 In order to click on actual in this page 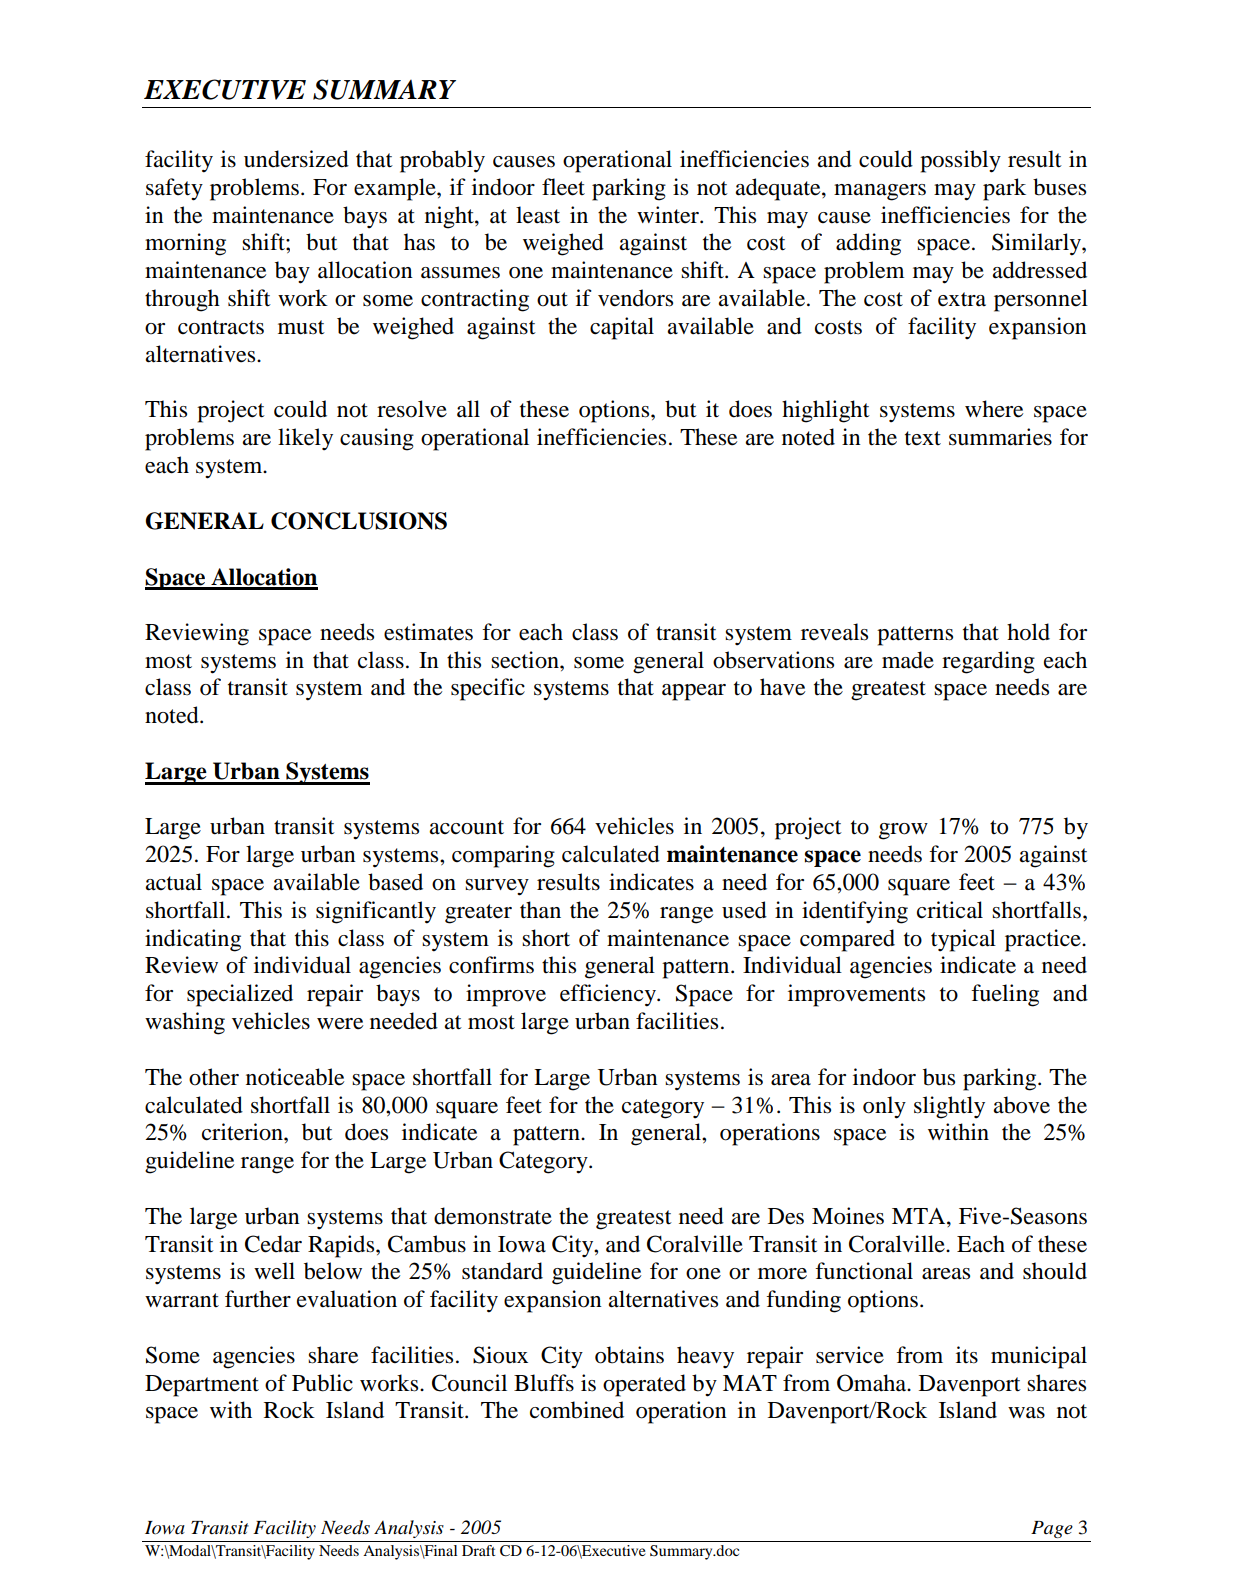, I will do `click(173, 882)`.
